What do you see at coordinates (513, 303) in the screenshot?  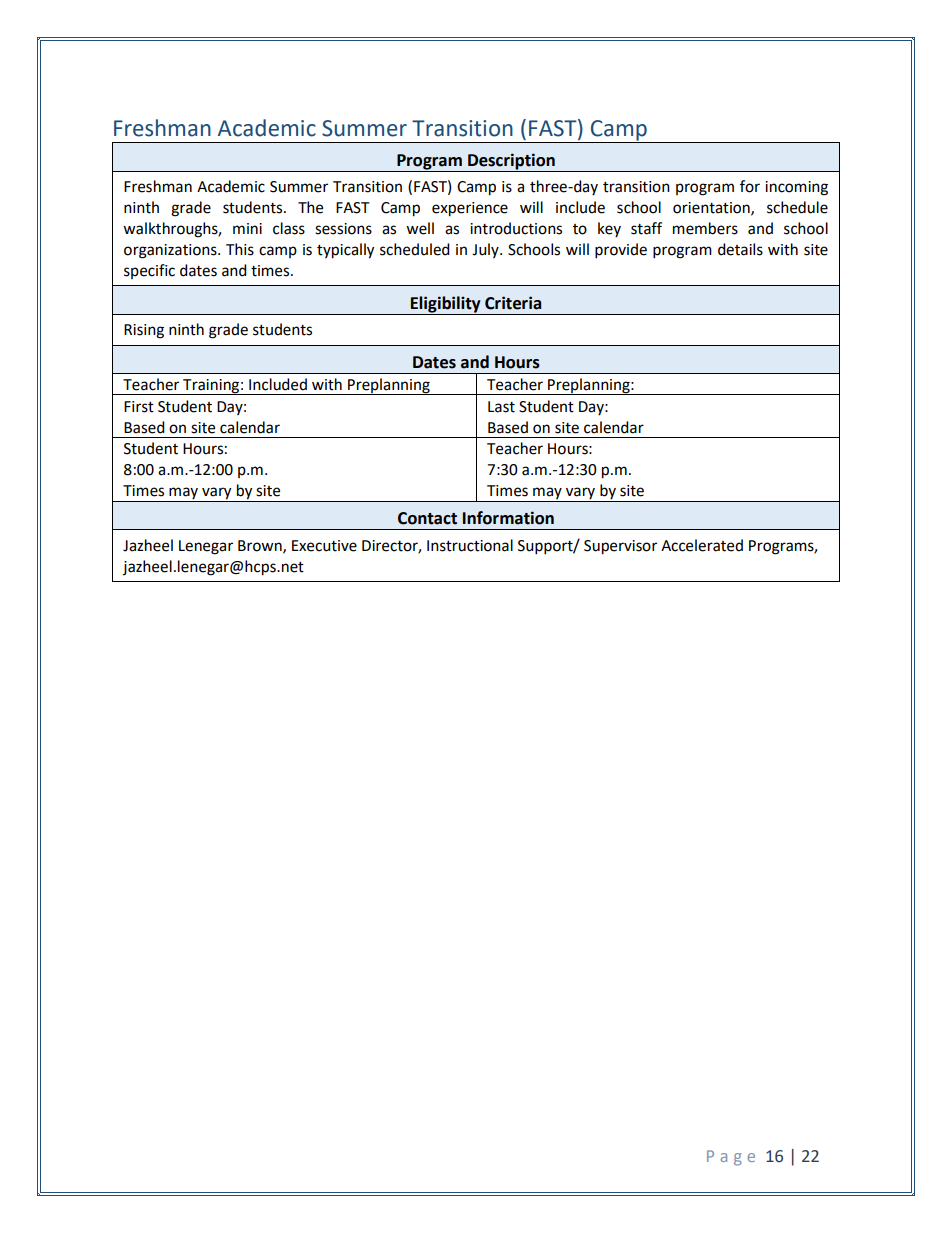 I see `Criteria` at bounding box center [513, 303].
